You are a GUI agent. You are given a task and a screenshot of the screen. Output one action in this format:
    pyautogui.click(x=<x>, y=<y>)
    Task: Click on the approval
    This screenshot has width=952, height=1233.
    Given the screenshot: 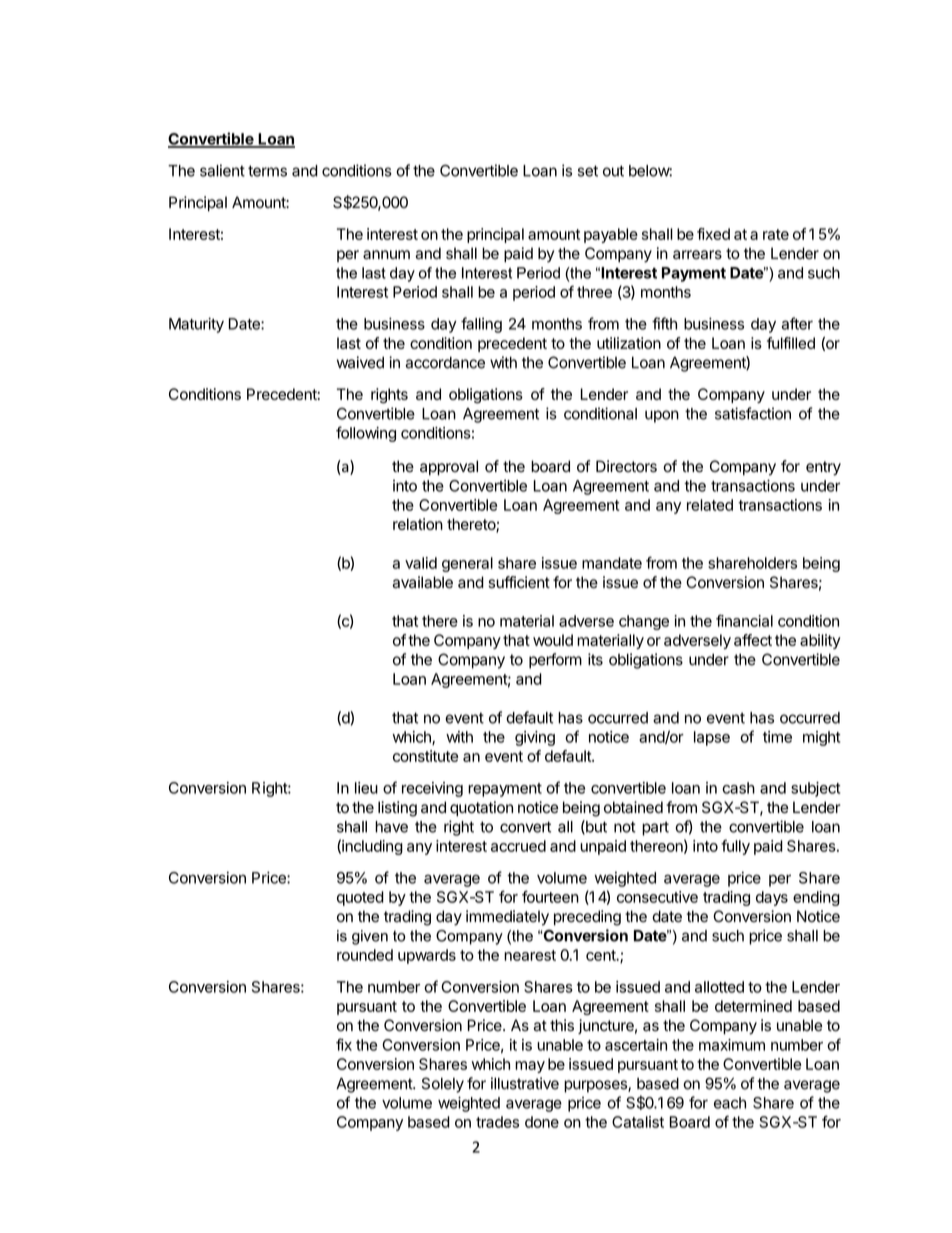 What is the action you would take?
    pyautogui.click(x=449, y=468)
